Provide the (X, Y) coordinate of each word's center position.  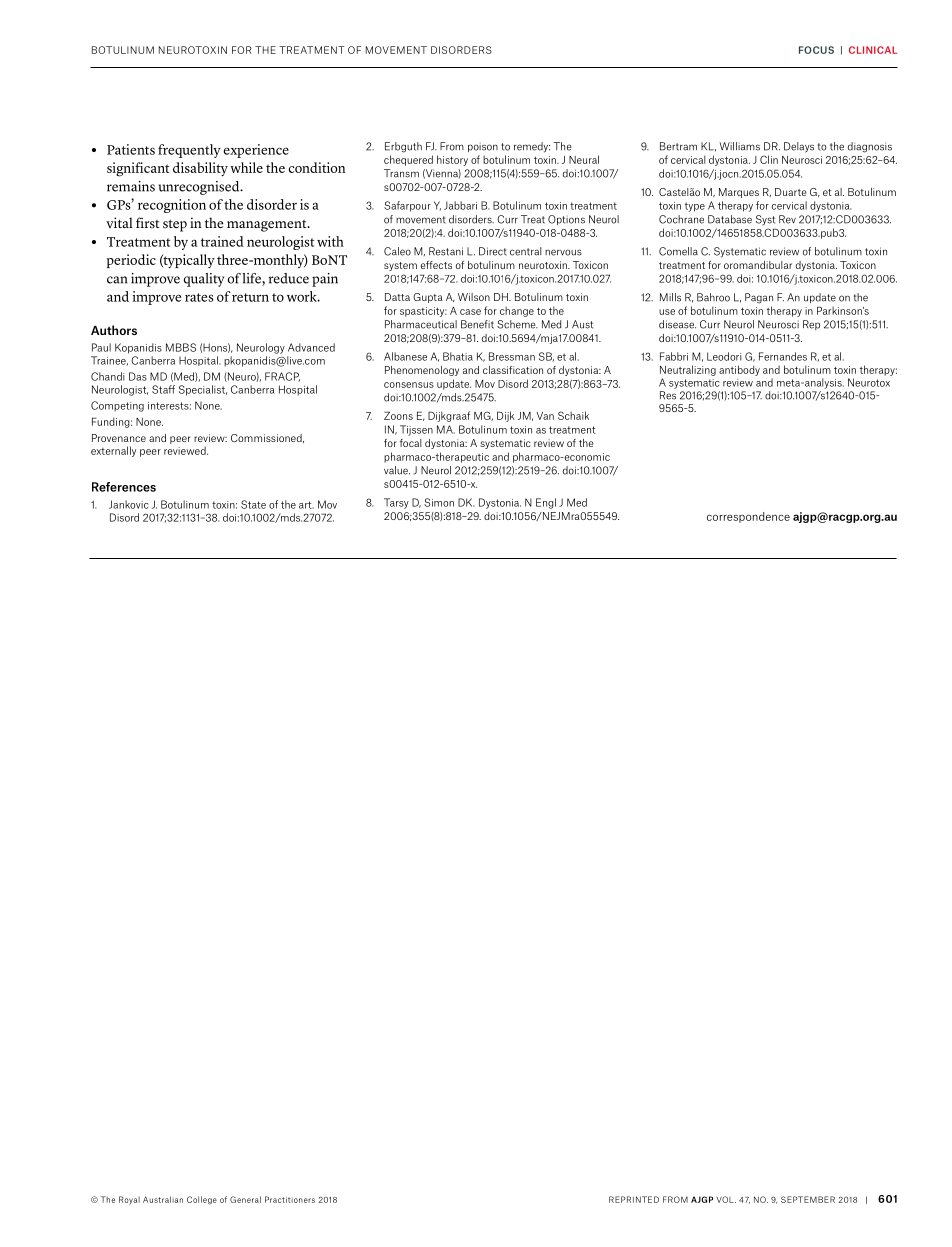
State (253, 504)
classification (513, 370)
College (202, 1200)
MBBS (181, 347)
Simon (439, 502)
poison (483, 147)
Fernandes (783, 356)
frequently (189, 151)
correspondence (748, 517)
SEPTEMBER (808, 1199)
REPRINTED (634, 1199)
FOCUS (816, 50)
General (245, 1199)
